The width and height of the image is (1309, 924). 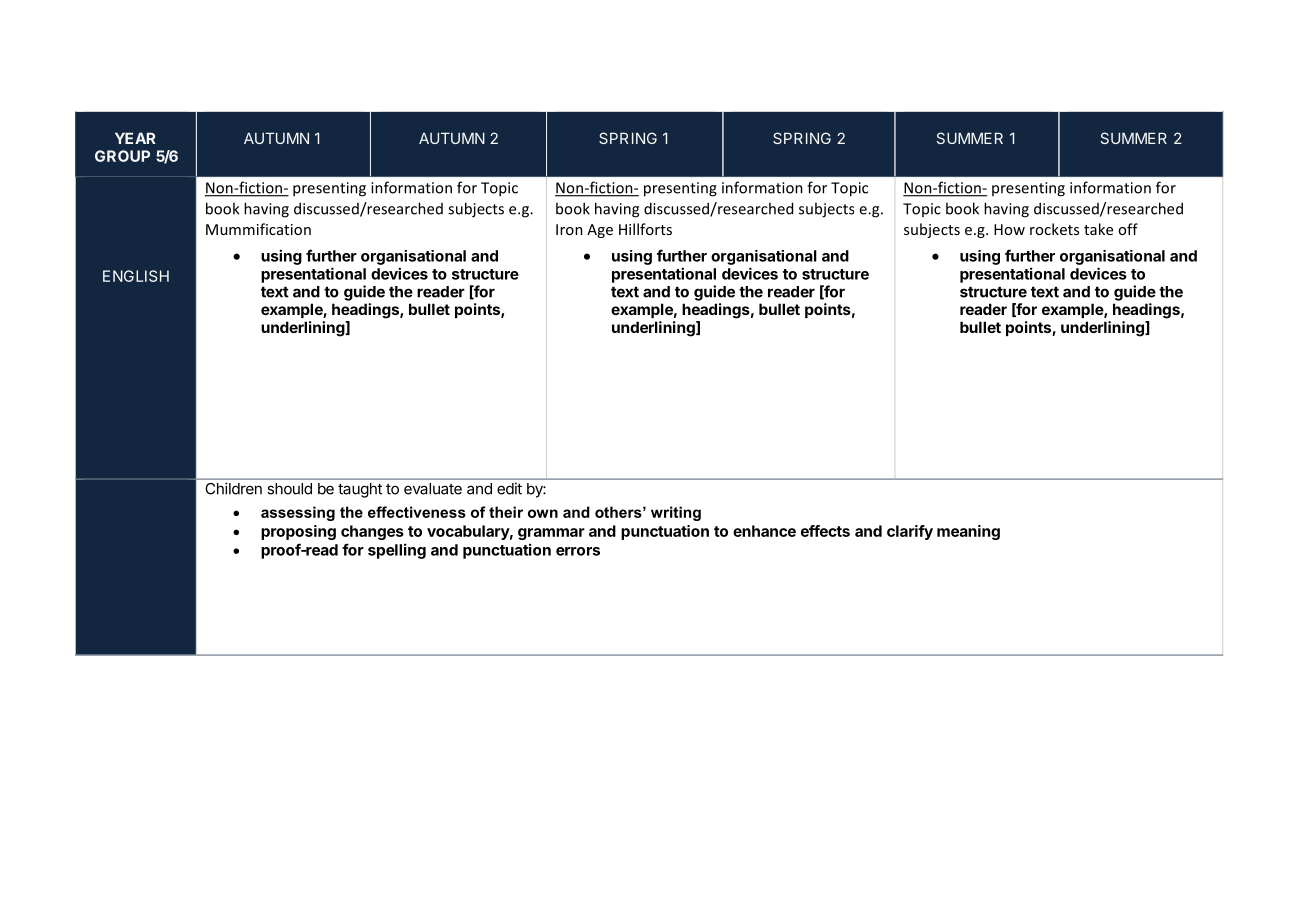 What do you see at coordinates (1128, 229) in the image?
I see `off` at bounding box center [1128, 229].
